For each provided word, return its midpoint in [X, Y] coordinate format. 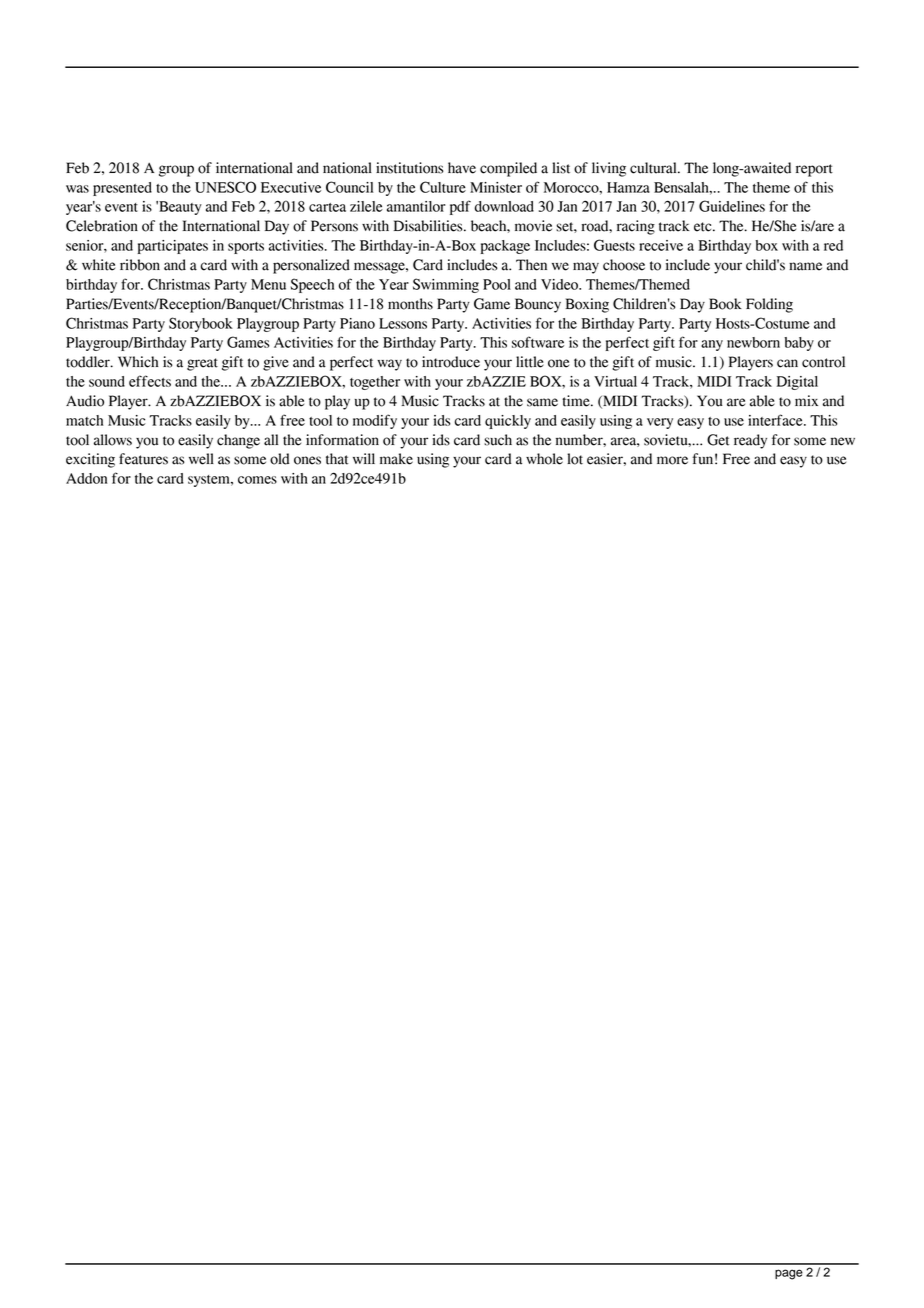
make [396, 459]
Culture [443, 187]
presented [122, 189]
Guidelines [732, 206]
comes [257, 480]
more [672, 460]
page [789, 1274]
